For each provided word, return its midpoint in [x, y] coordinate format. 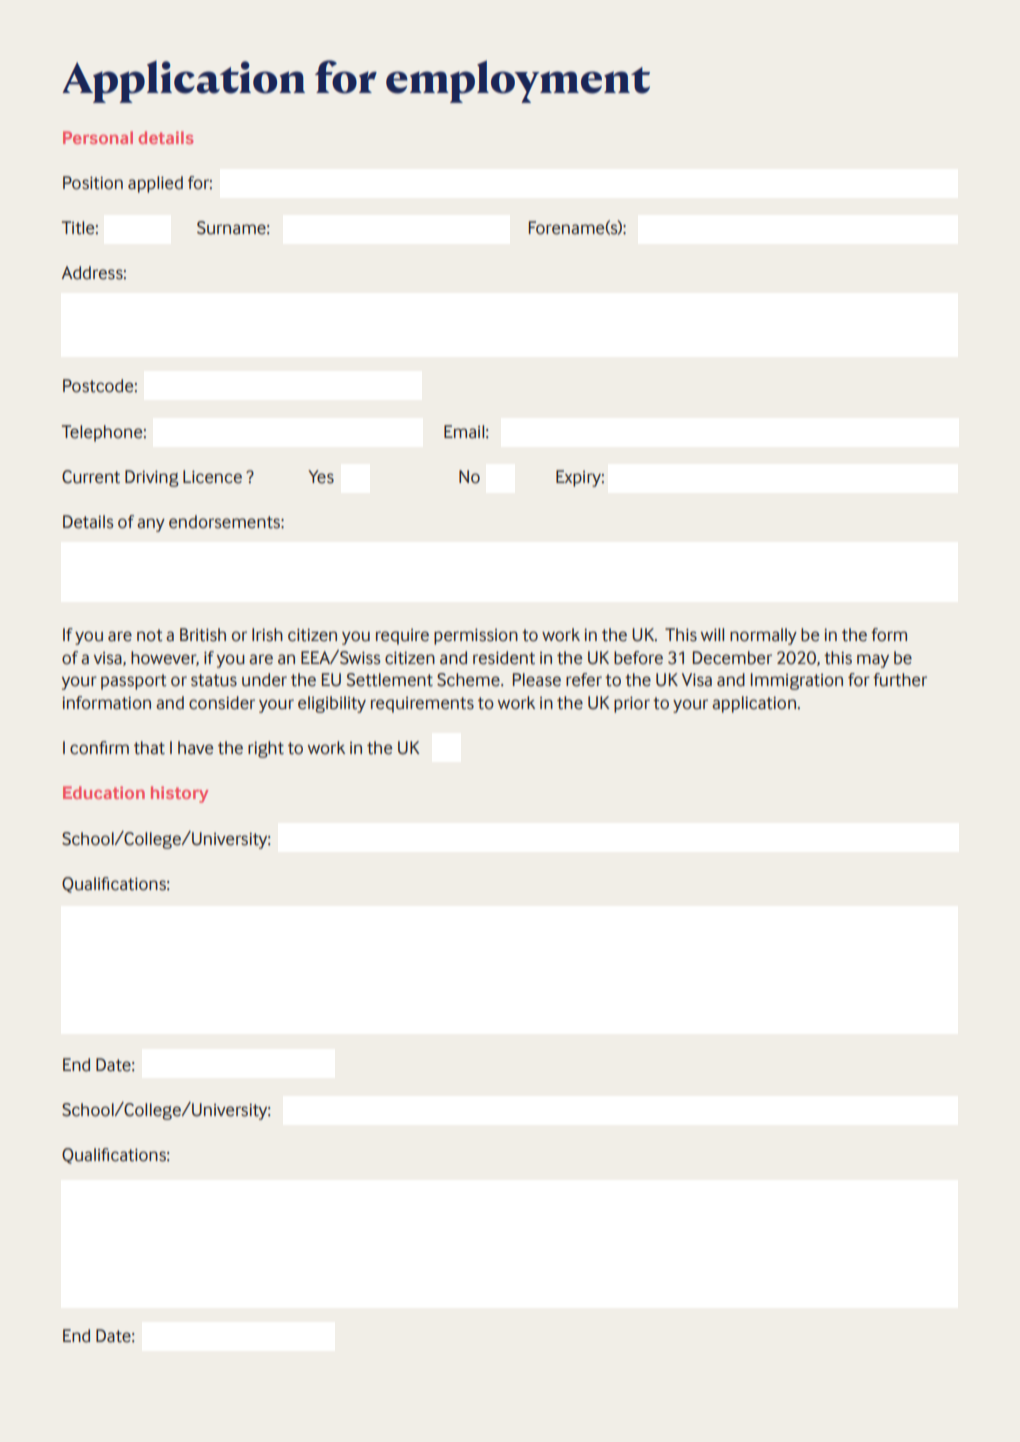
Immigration [797, 681]
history [179, 794]
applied [155, 184]
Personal [98, 137]
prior [632, 704]
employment [518, 81]
